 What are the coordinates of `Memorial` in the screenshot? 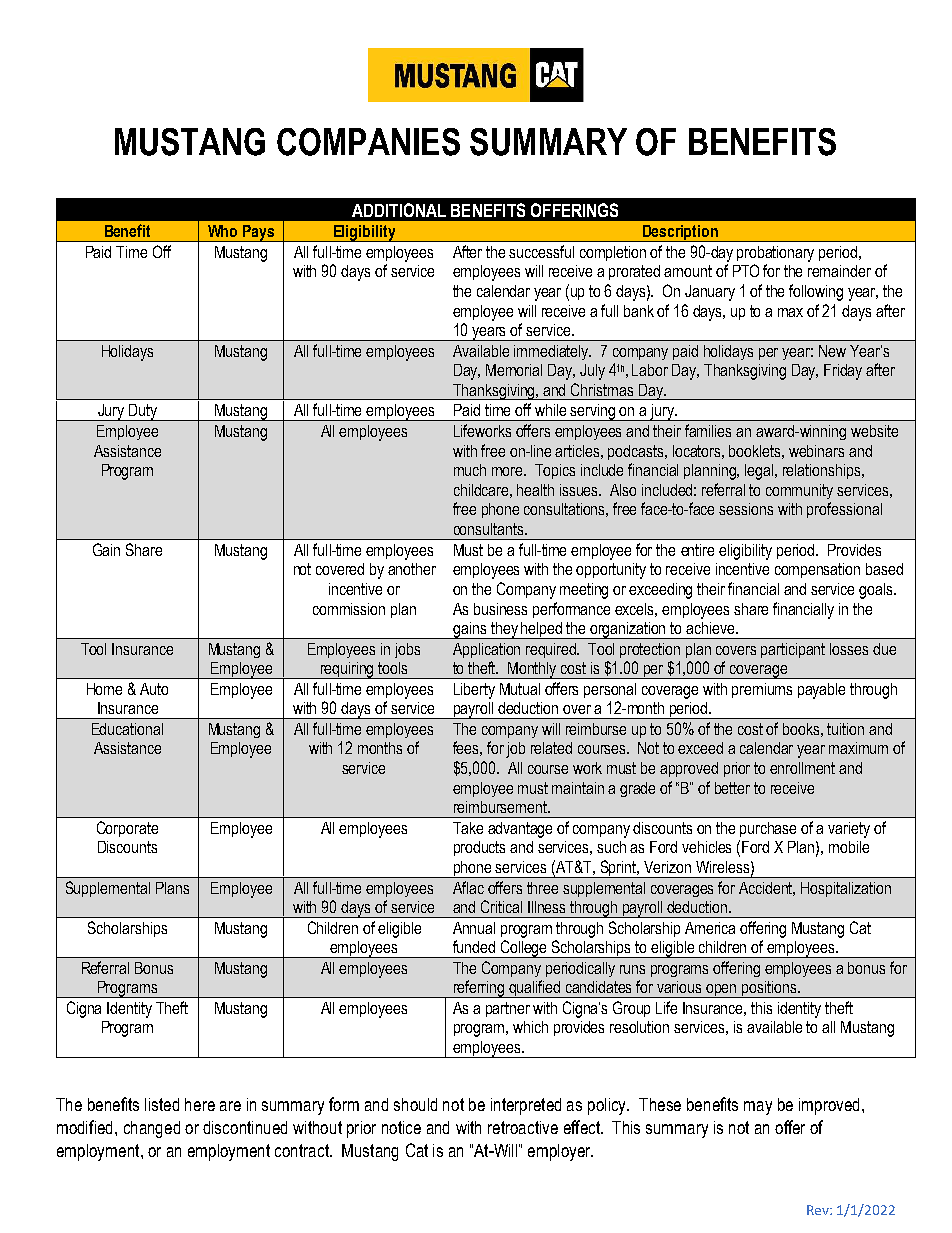 It's located at (514, 370).
